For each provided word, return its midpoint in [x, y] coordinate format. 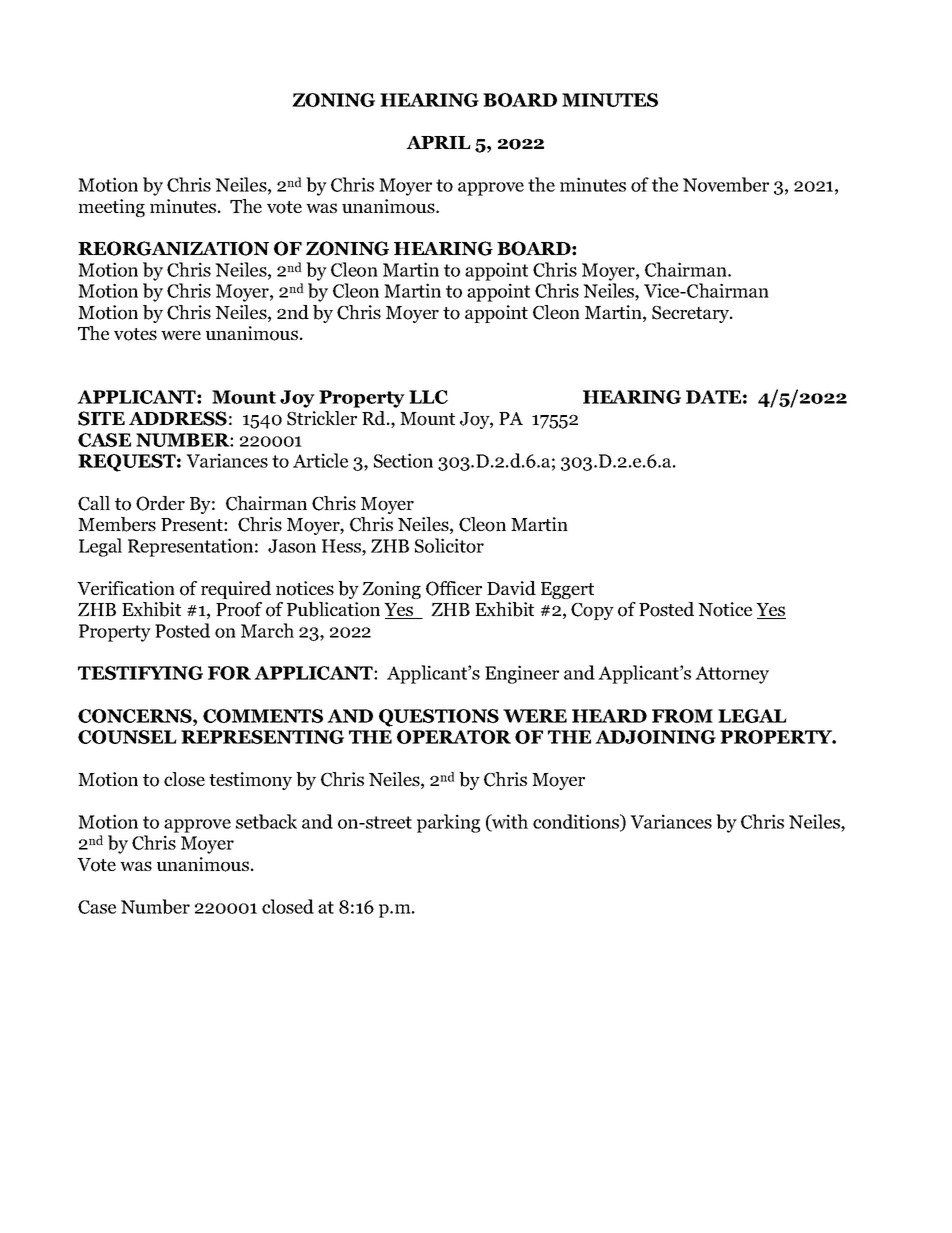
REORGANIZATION [173, 248]
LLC [428, 397]
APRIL [438, 142]
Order [160, 503]
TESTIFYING [140, 673]
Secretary [692, 314]
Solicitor [449, 545]
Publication [333, 609]
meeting [111, 208]
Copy [592, 611]
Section [403, 460]
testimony [250, 781]
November [726, 184]
